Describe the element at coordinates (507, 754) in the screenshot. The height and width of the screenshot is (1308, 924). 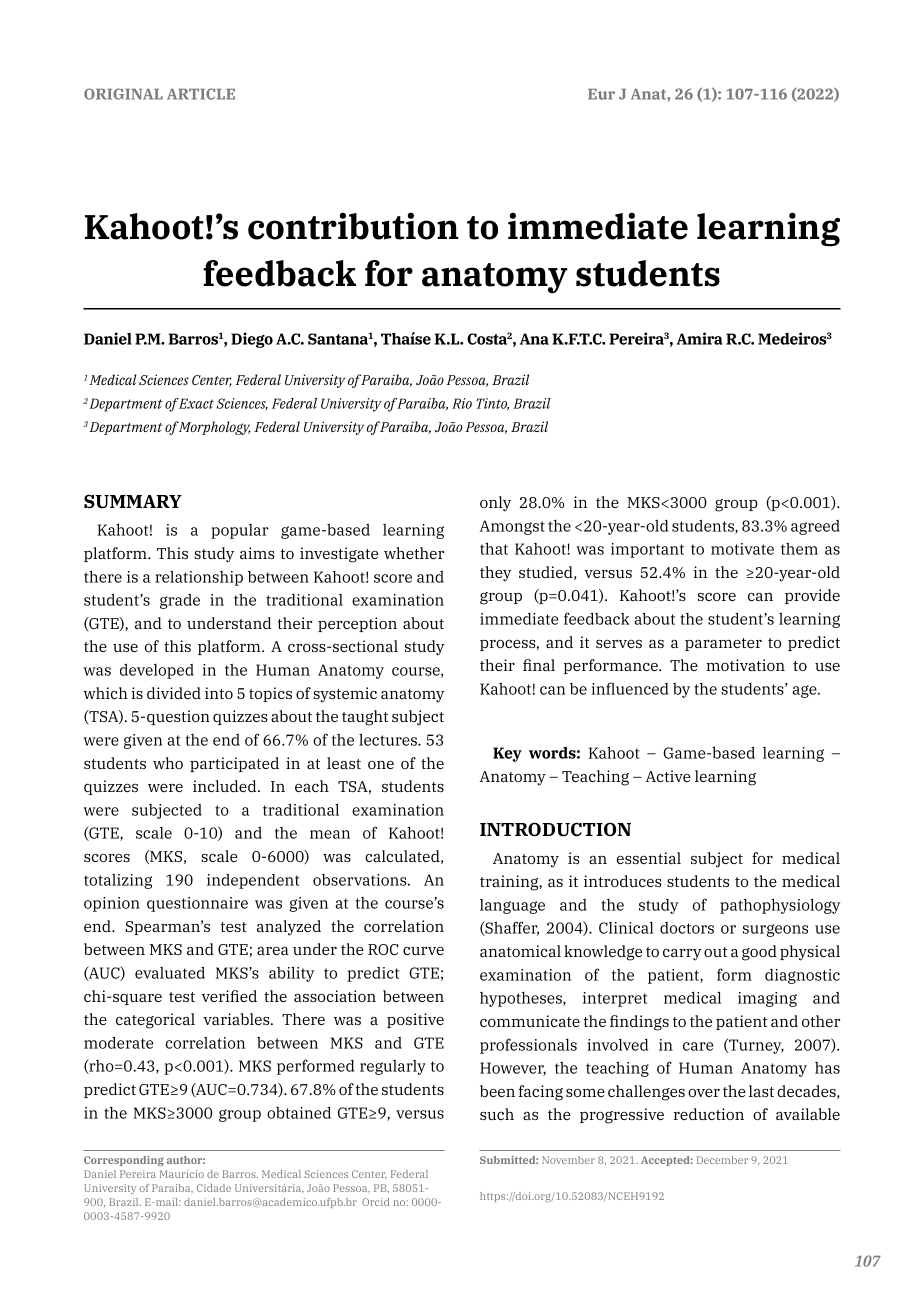
I see `Key` at that location.
